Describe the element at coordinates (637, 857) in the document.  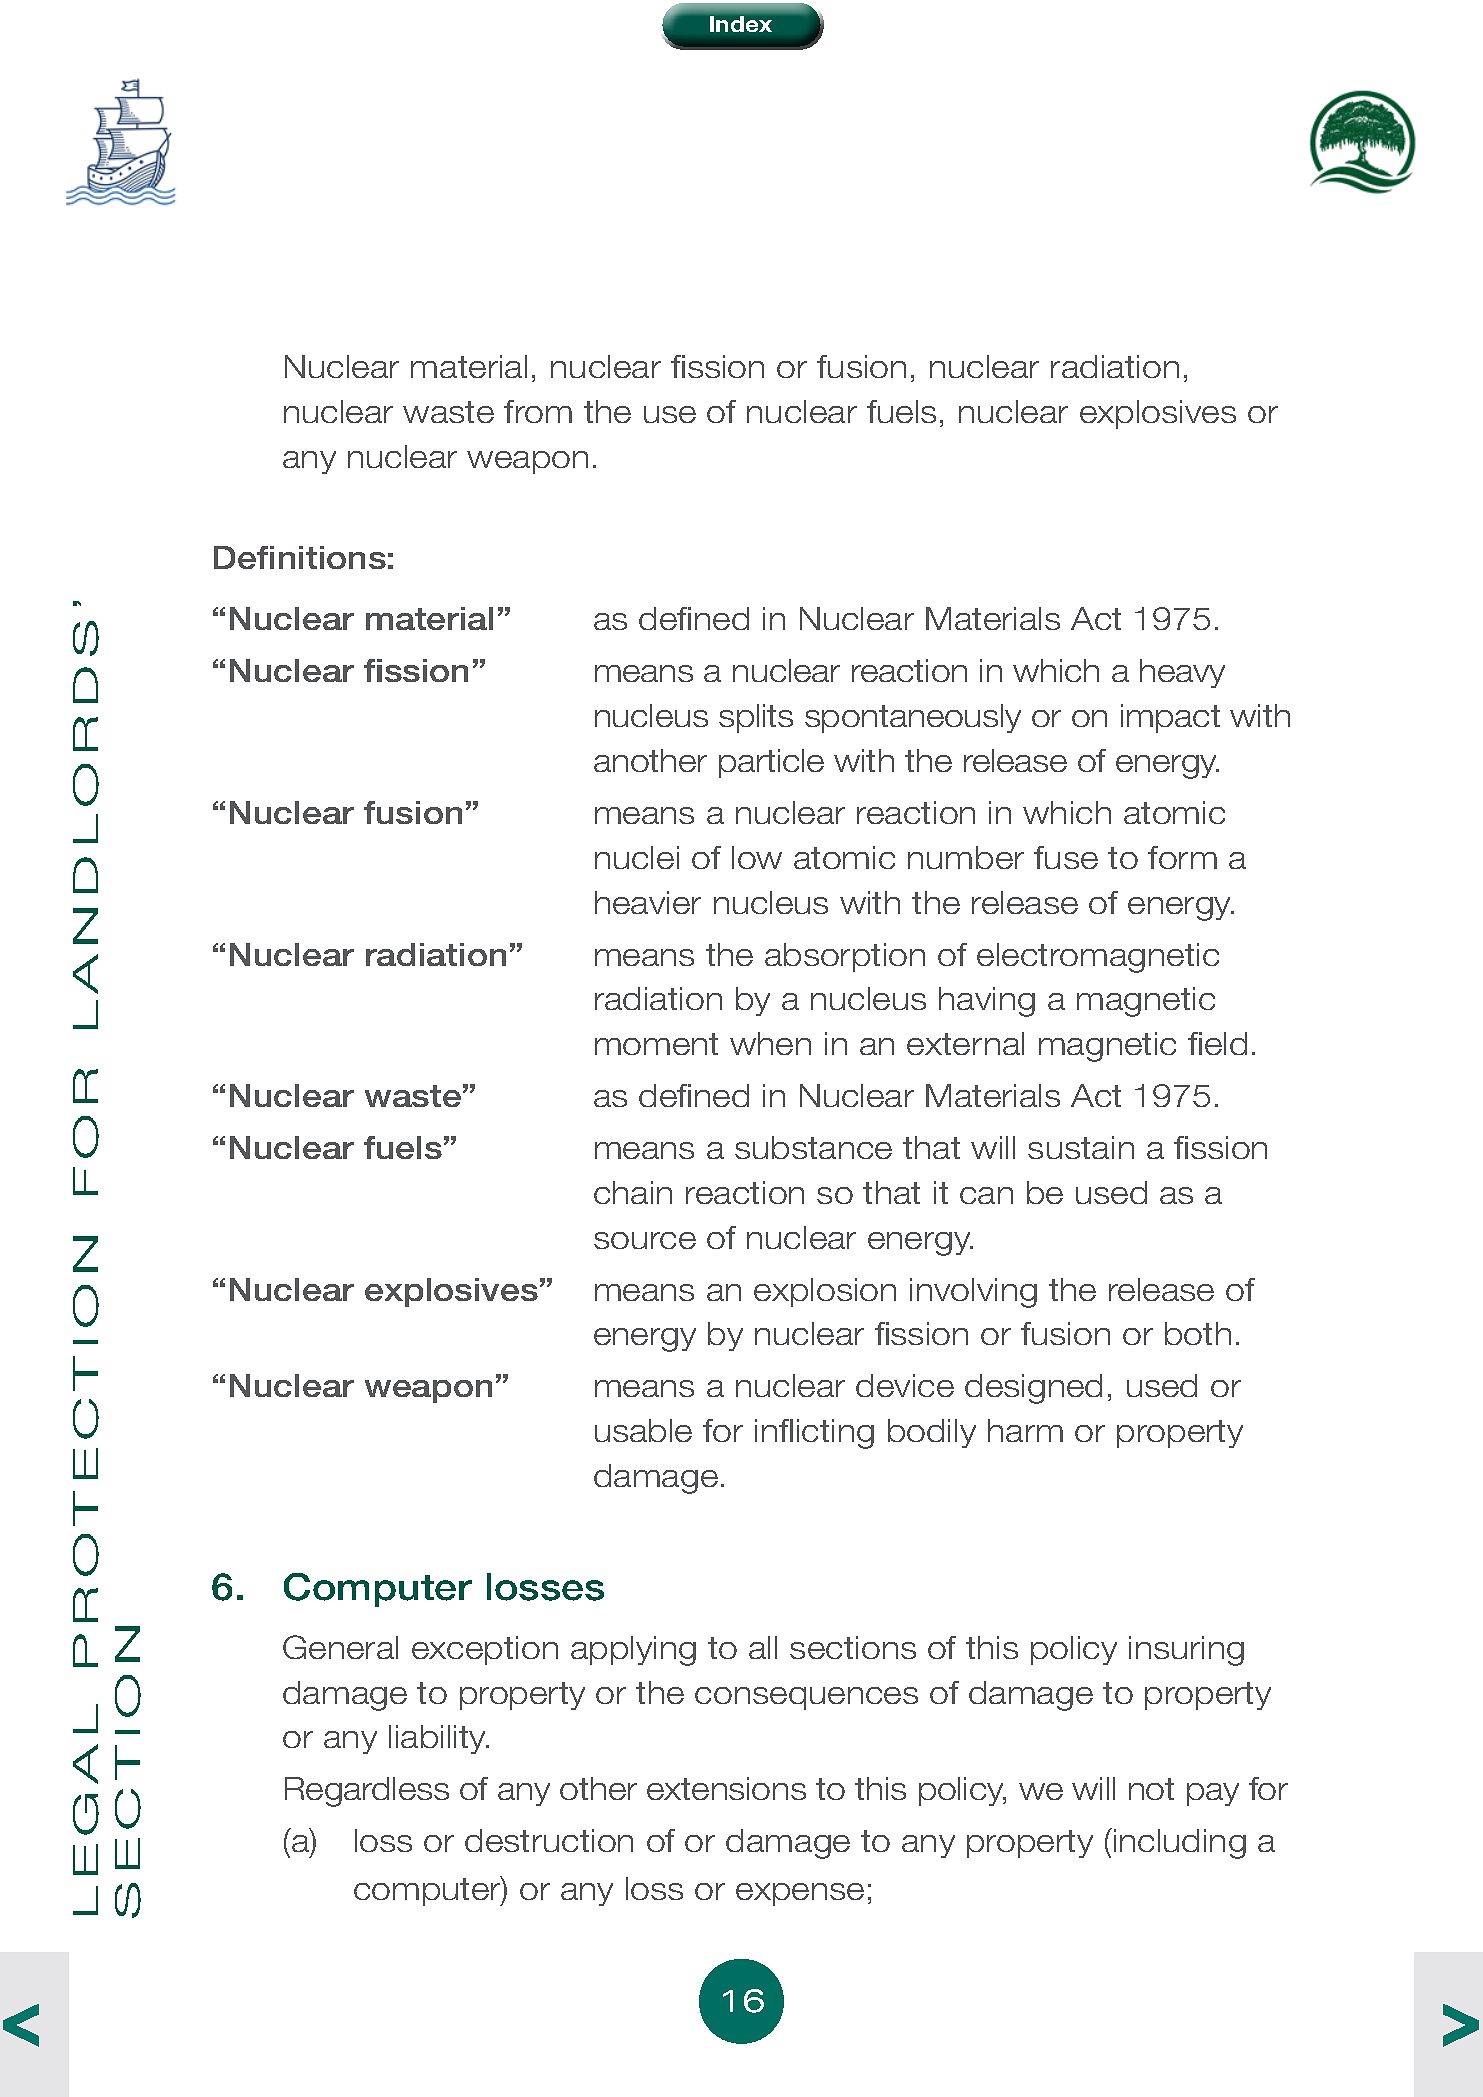
I see `nuclei` at that location.
